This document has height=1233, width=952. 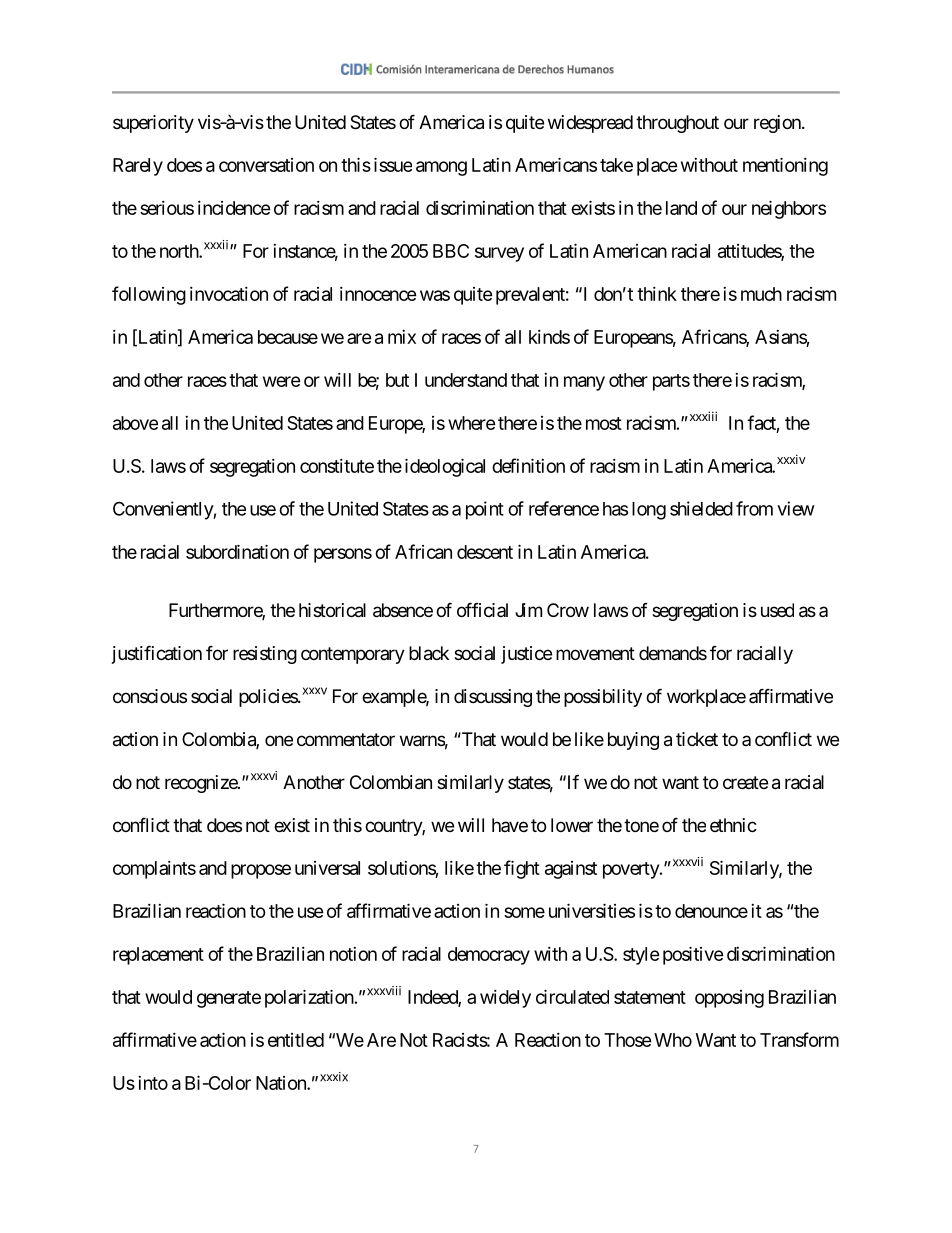 What do you see at coordinates (472, 423) in the document?
I see `where` at bounding box center [472, 423].
